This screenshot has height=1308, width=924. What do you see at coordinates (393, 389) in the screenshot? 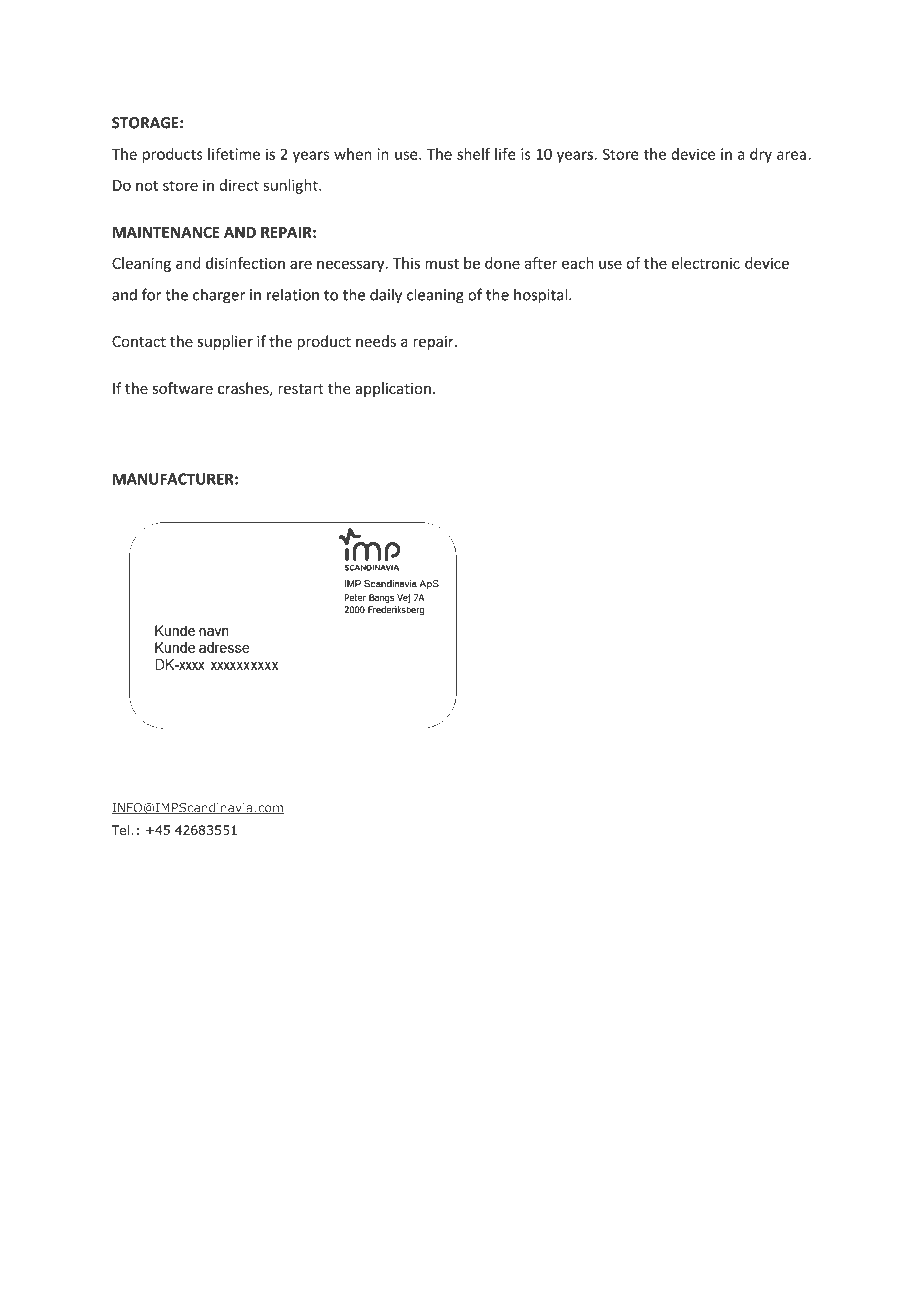
I see `application` at bounding box center [393, 389].
